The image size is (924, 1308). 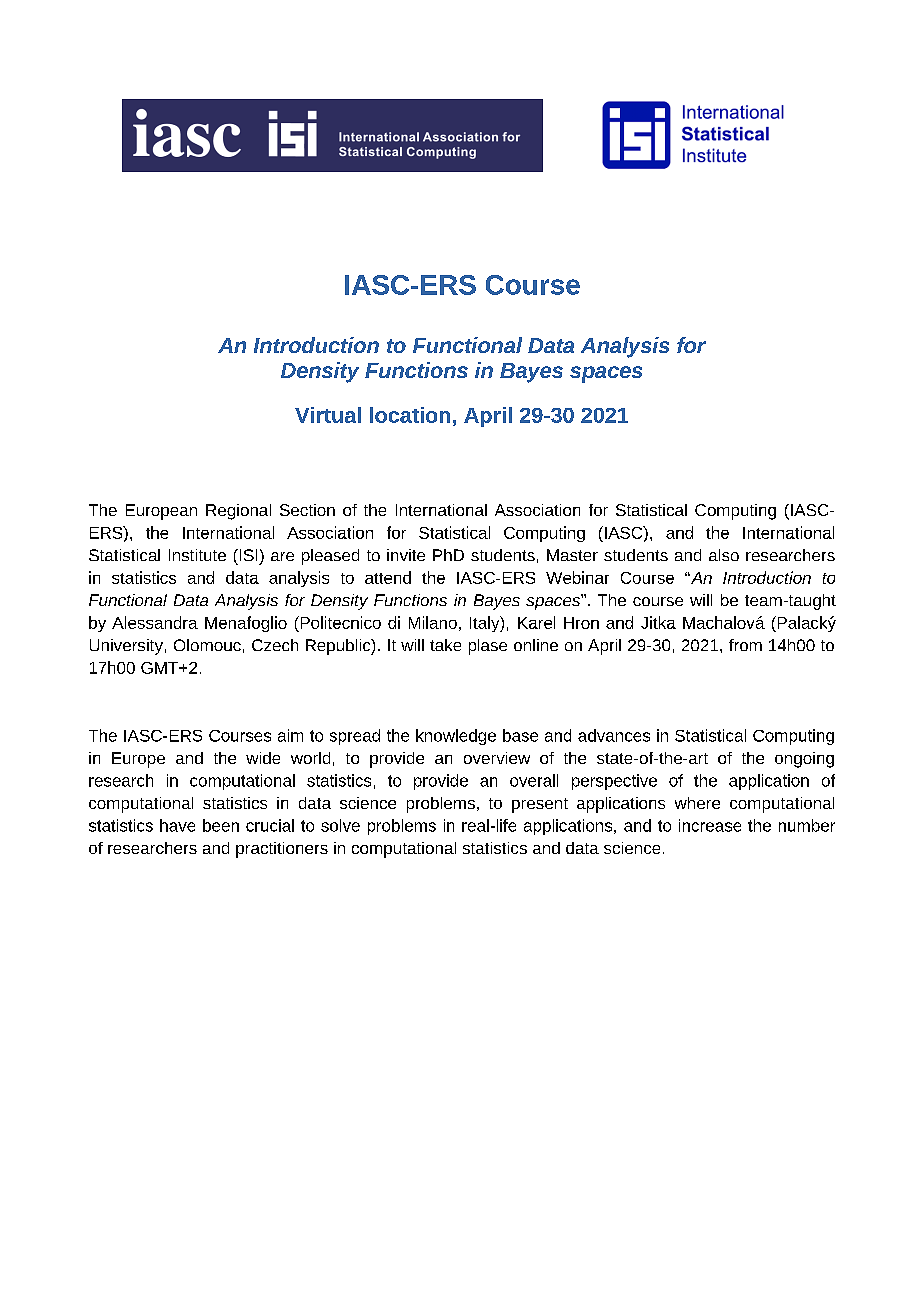 What do you see at coordinates (197, 555) in the screenshot?
I see `Institute` at bounding box center [197, 555].
